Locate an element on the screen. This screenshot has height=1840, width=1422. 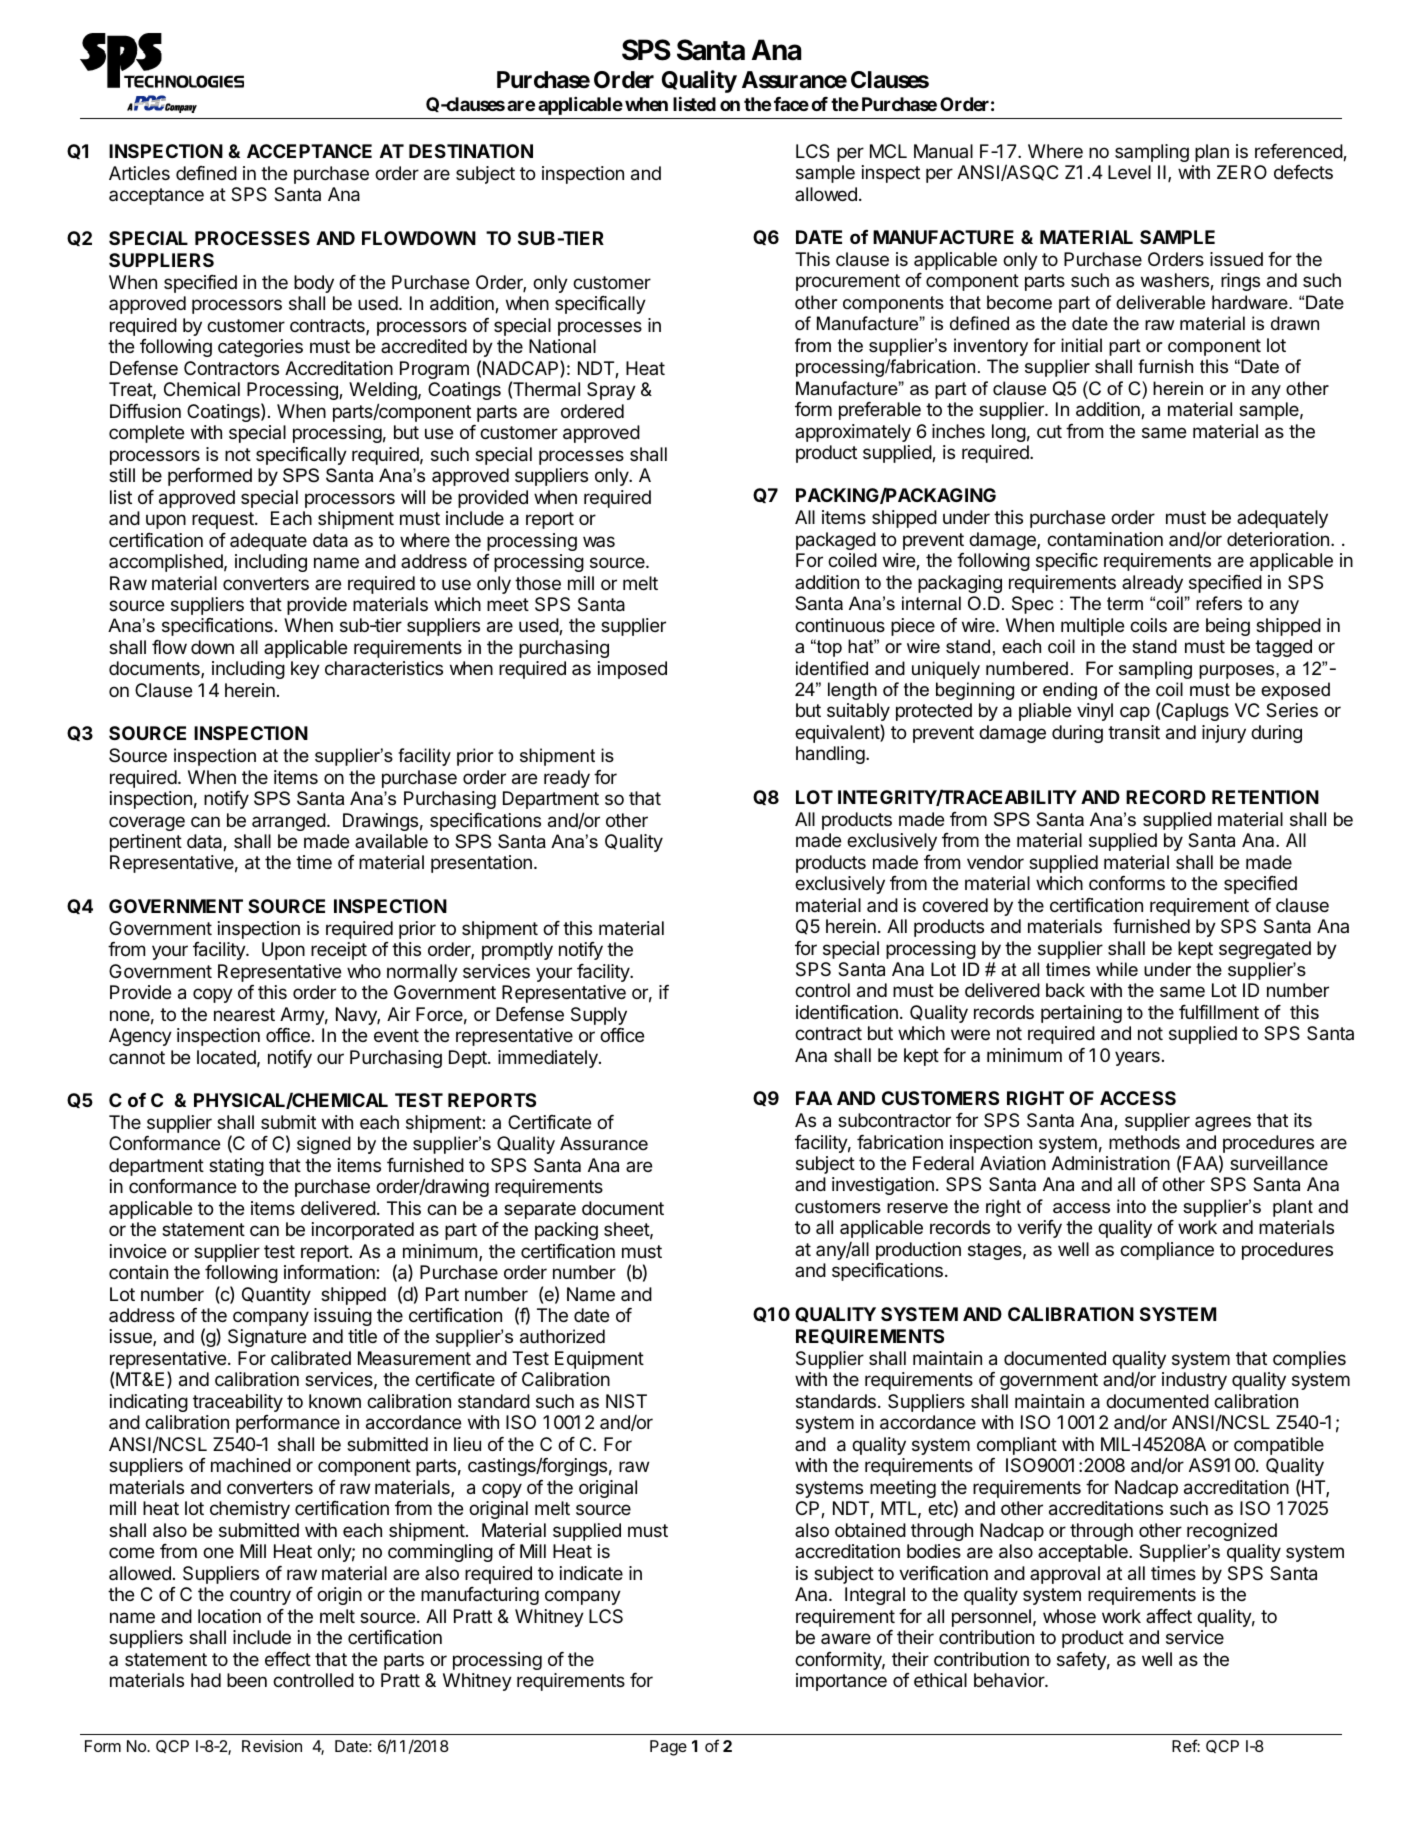
stating is located at coordinates (236, 1167).
